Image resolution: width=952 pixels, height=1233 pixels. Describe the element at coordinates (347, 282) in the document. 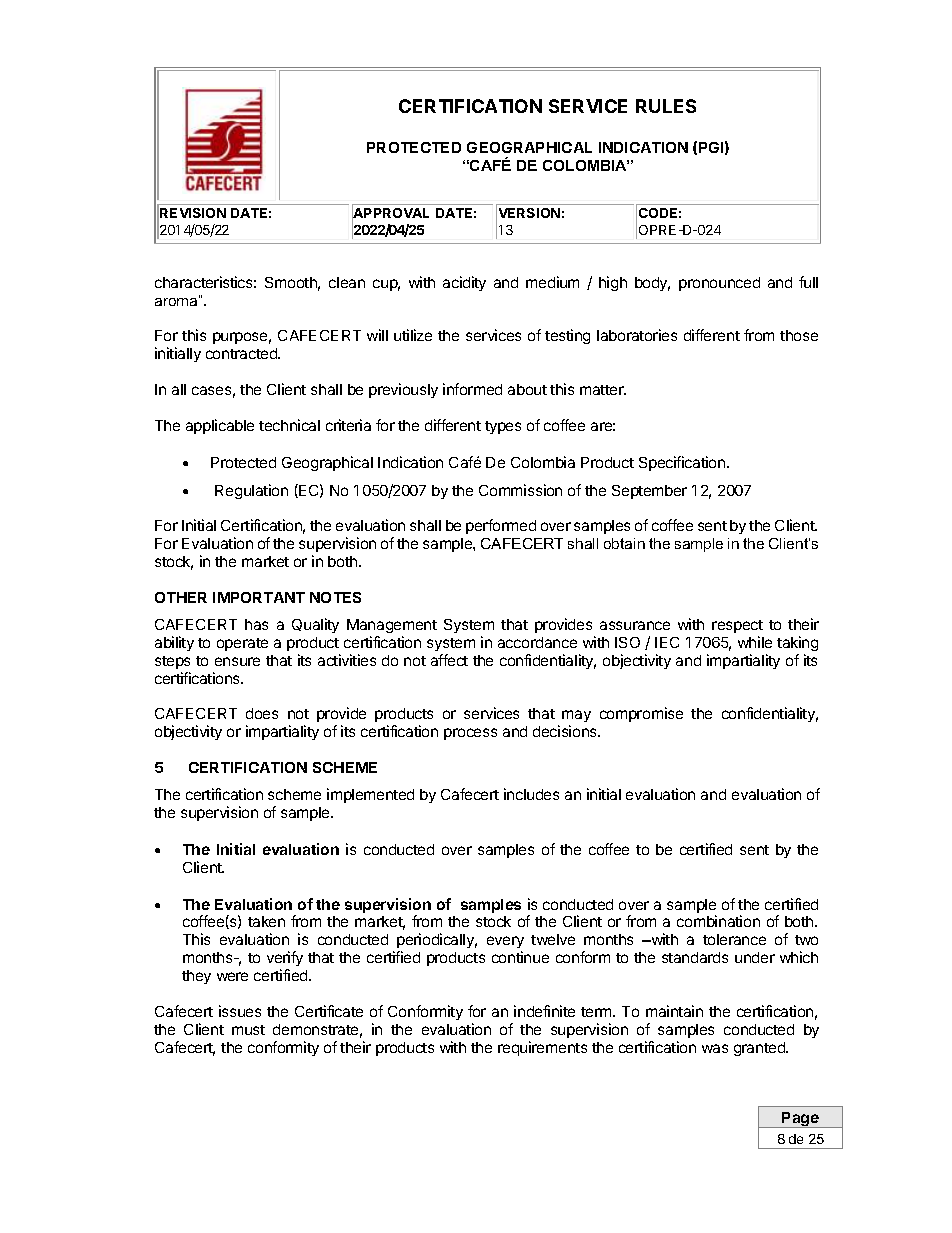

I see `clean` at that location.
